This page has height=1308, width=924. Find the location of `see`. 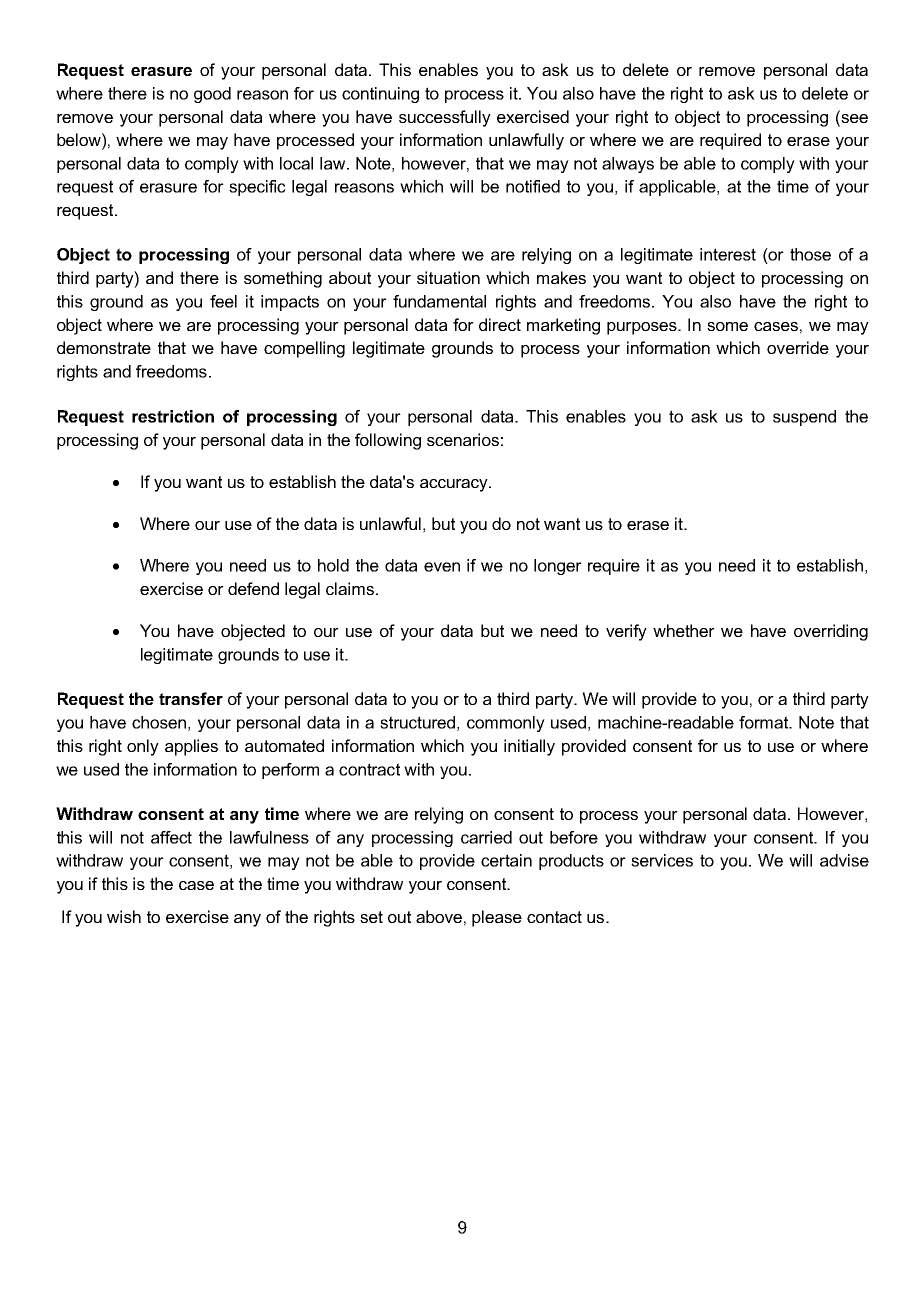

see is located at coordinates (853, 117).
